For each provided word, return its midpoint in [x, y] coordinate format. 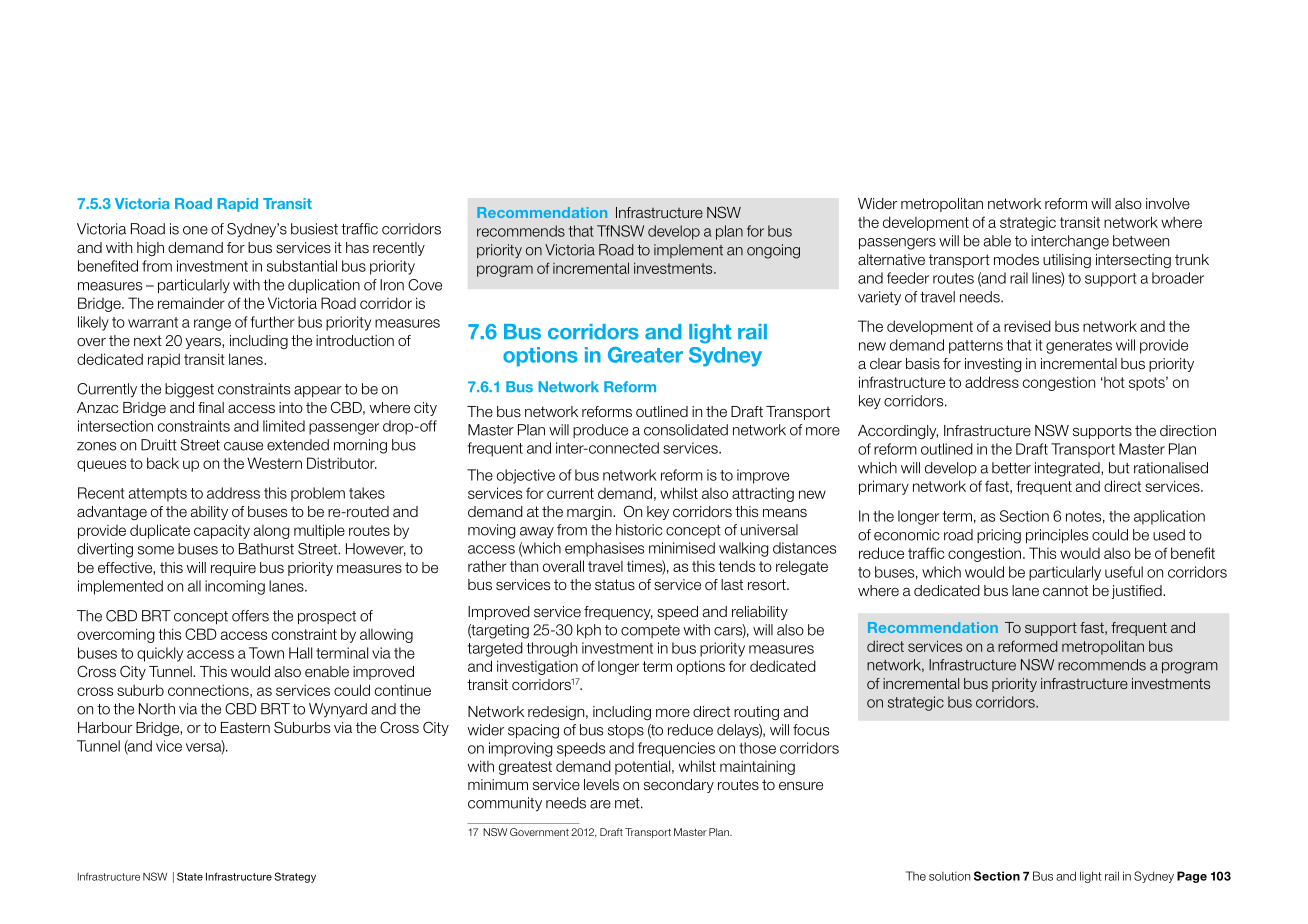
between [1141, 241]
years [204, 343]
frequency [618, 613]
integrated [1068, 469]
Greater [645, 355]
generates [1079, 347]
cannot [1065, 590]
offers [250, 616]
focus [811, 730]
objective [526, 476]
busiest [314, 229]
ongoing [773, 251]
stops [626, 731]
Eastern [245, 728]
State [190, 876]
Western [274, 463]
